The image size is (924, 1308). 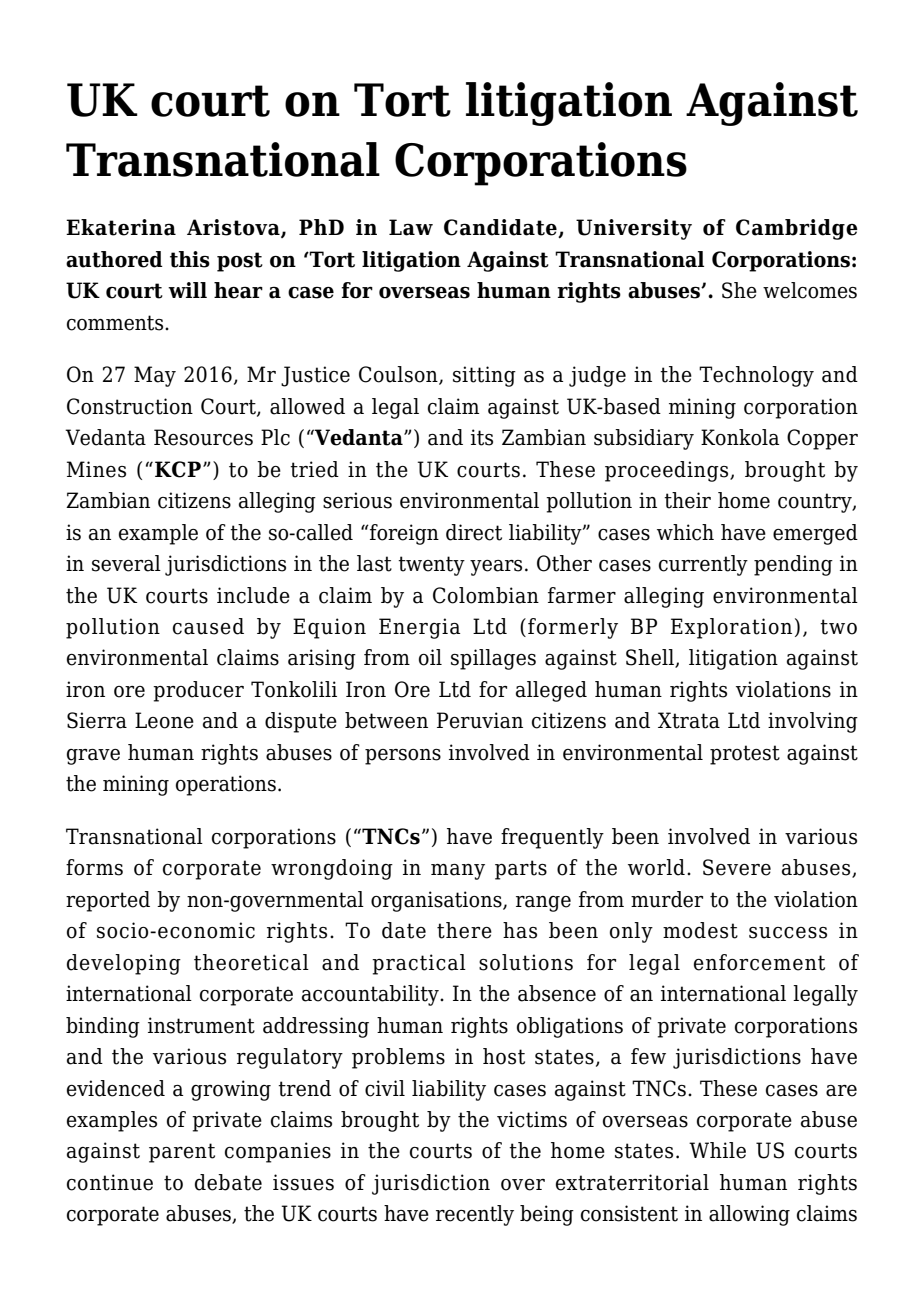 What do you see at coordinates (480, 720) in the screenshot?
I see `Peruvian` at bounding box center [480, 720].
